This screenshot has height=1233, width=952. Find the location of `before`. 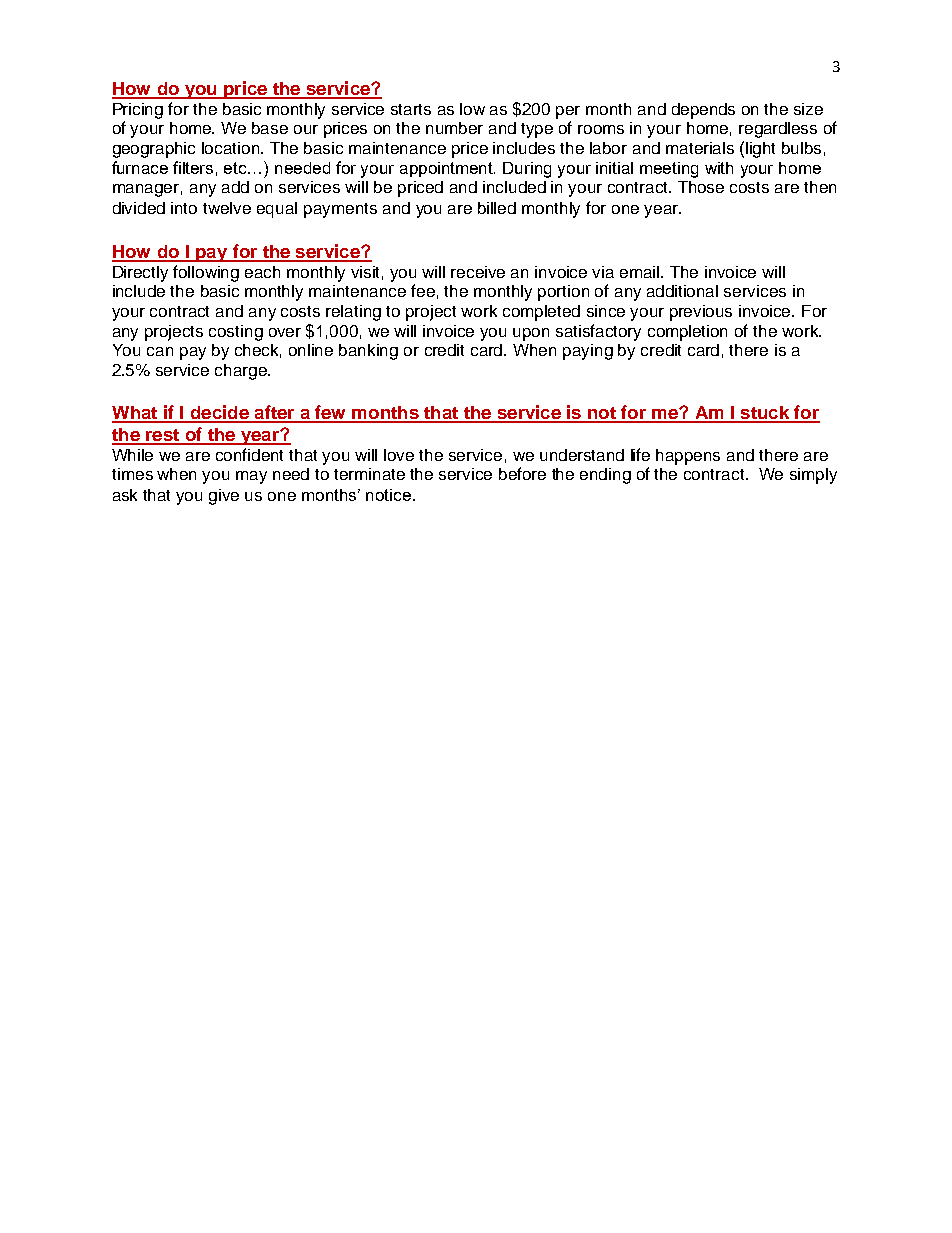

before is located at coordinates (522, 473).
